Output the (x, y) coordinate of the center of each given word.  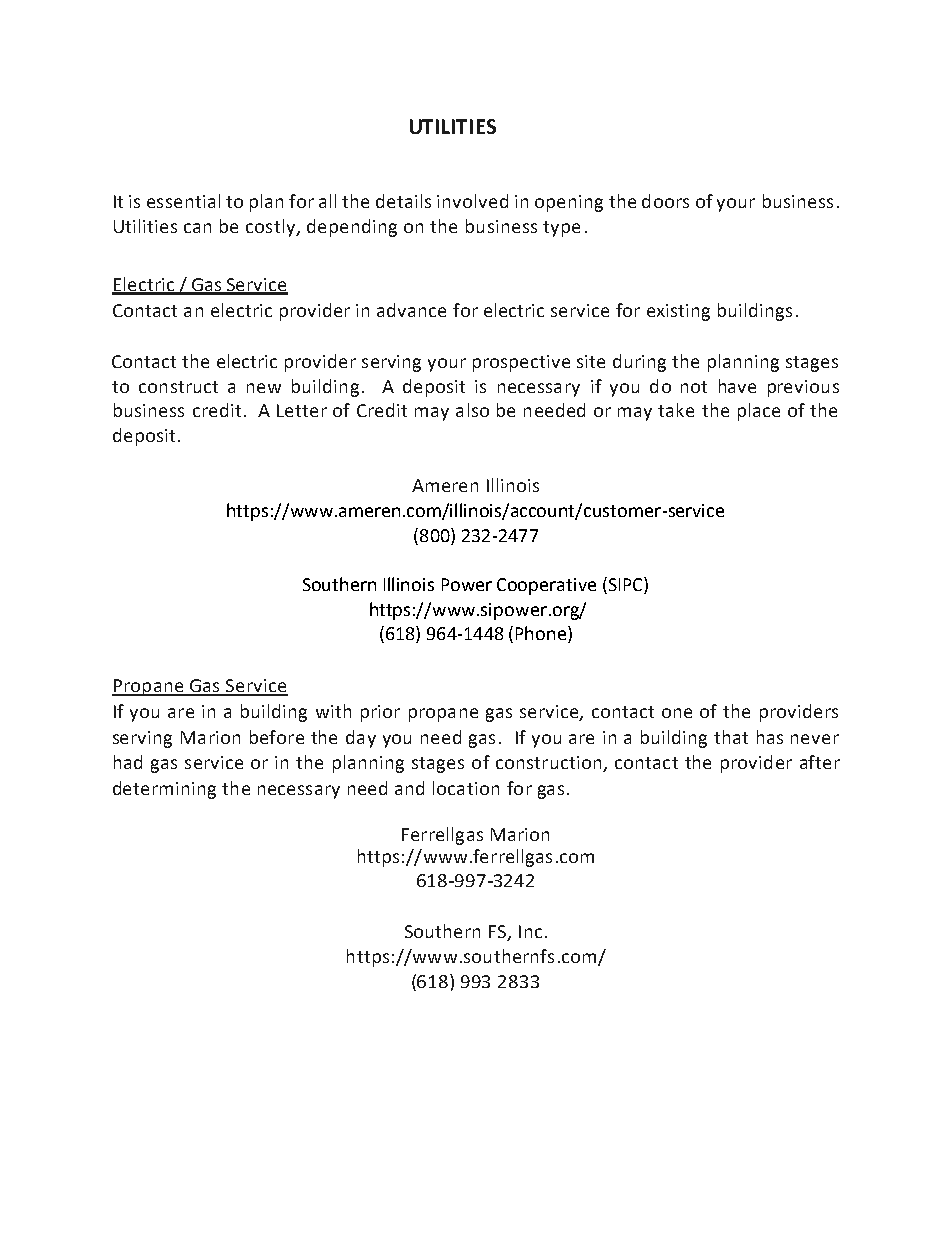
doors (665, 201)
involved (472, 201)
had (128, 762)
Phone (542, 634)
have (737, 386)
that (731, 737)
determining (164, 790)
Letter (302, 410)
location (466, 788)
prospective (521, 363)
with (333, 711)
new (264, 388)
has (770, 737)
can (197, 228)
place (759, 412)
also (472, 410)
